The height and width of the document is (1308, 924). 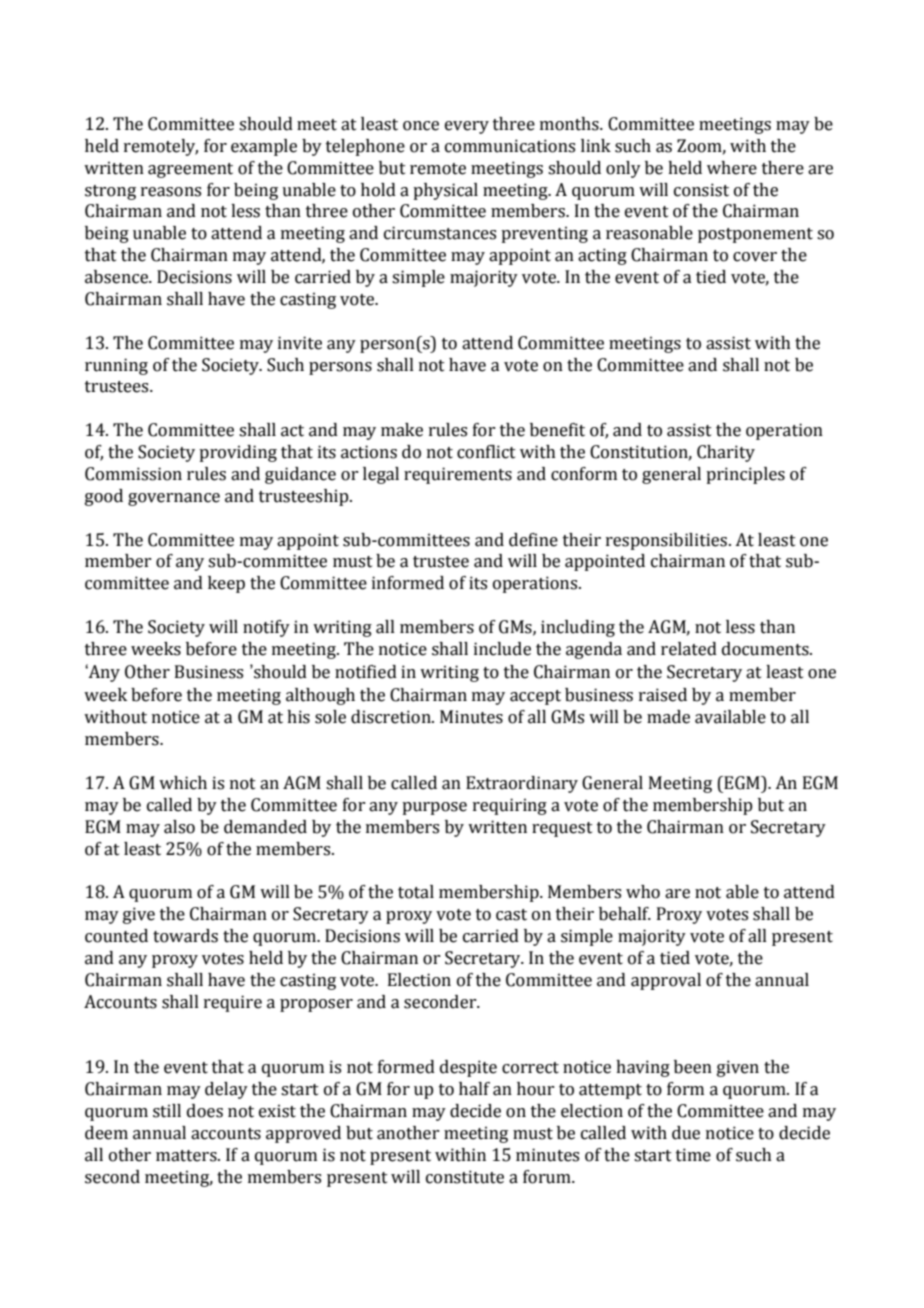 I want to click on keep, so click(x=226, y=584).
